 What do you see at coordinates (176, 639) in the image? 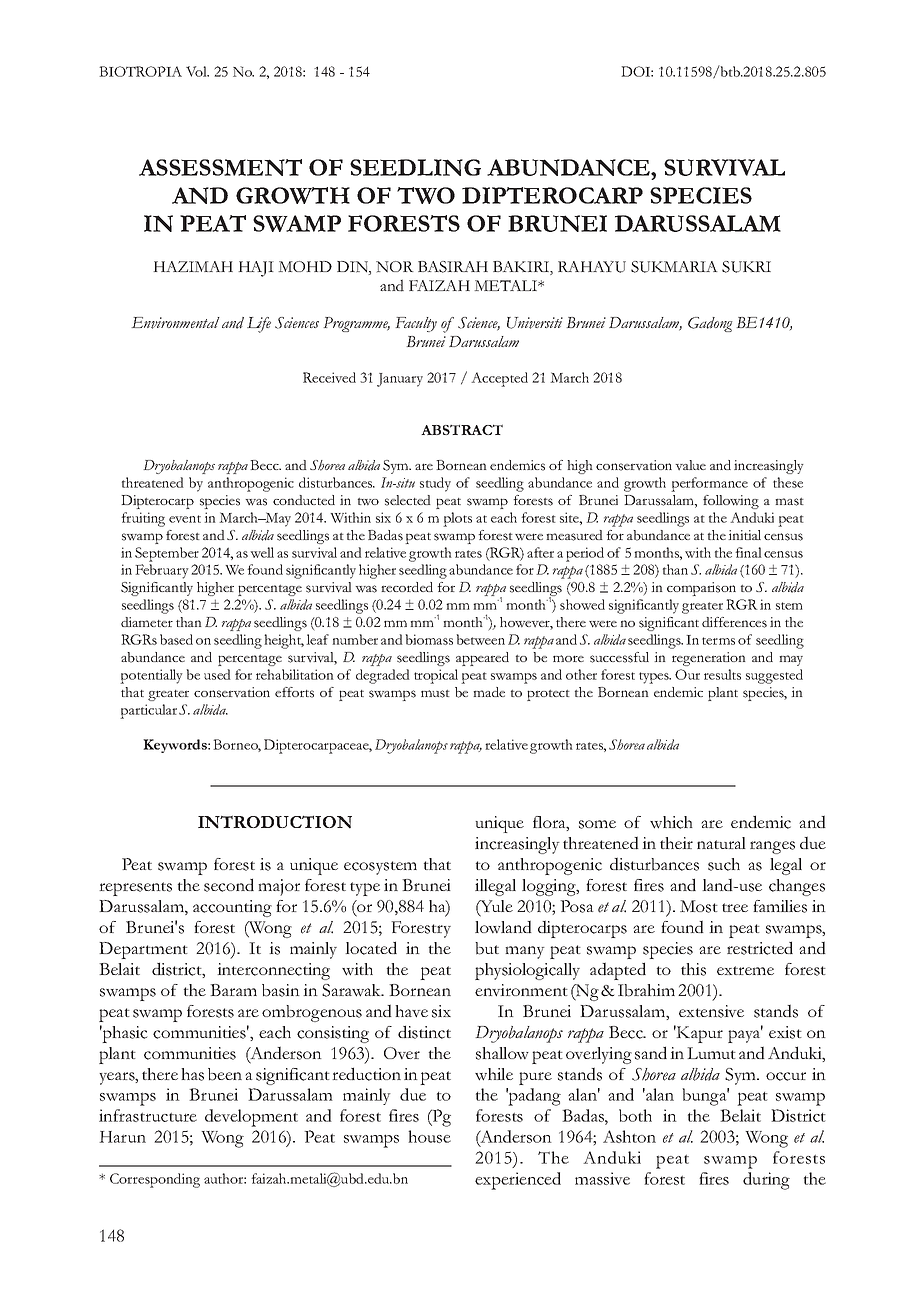
I see `based` at bounding box center [176, 639].
